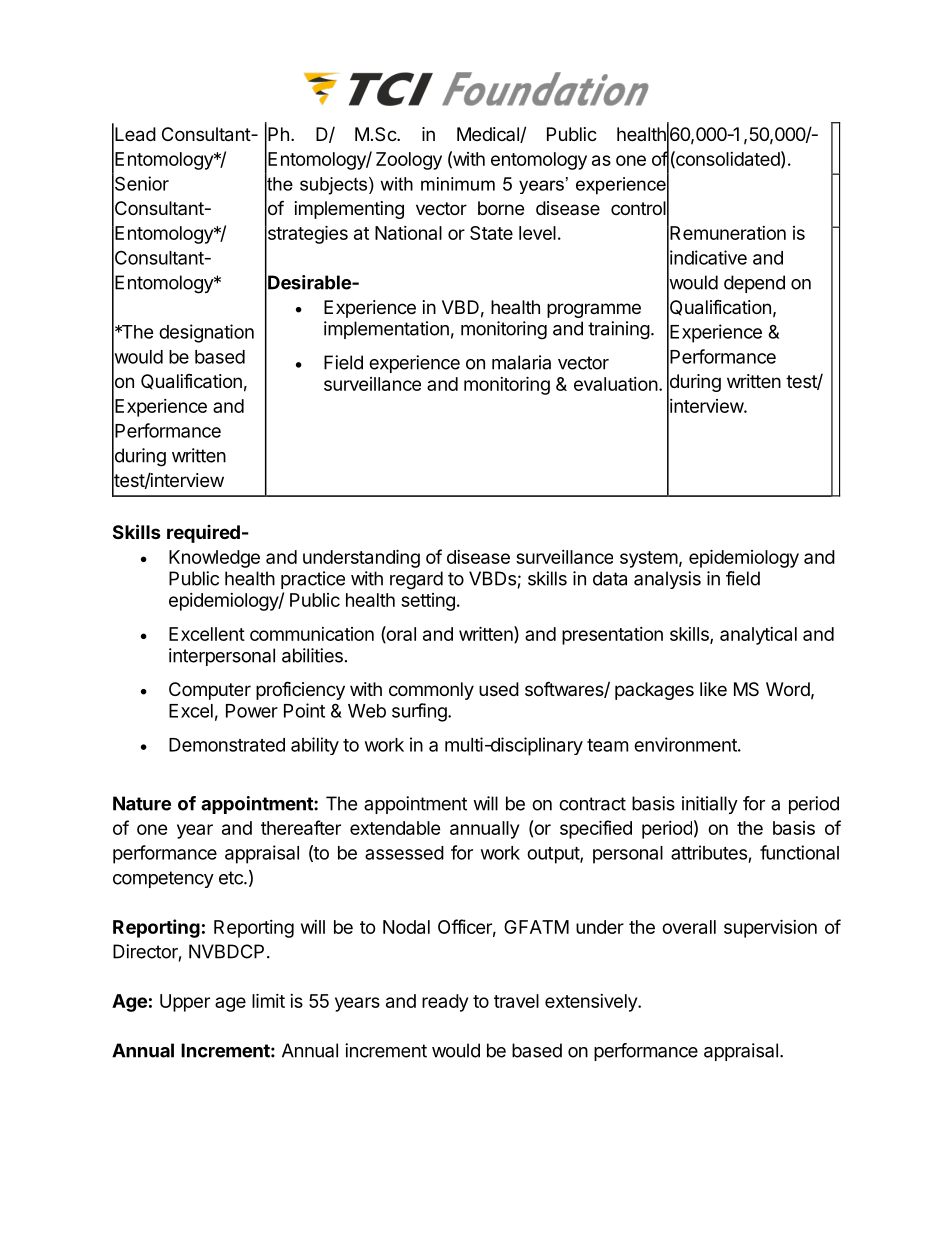 The width and height of the image is (952, 1233). What do you see at coordinates (754, 284) in the image?
I see `depend` at bounding box center [754, 284].
